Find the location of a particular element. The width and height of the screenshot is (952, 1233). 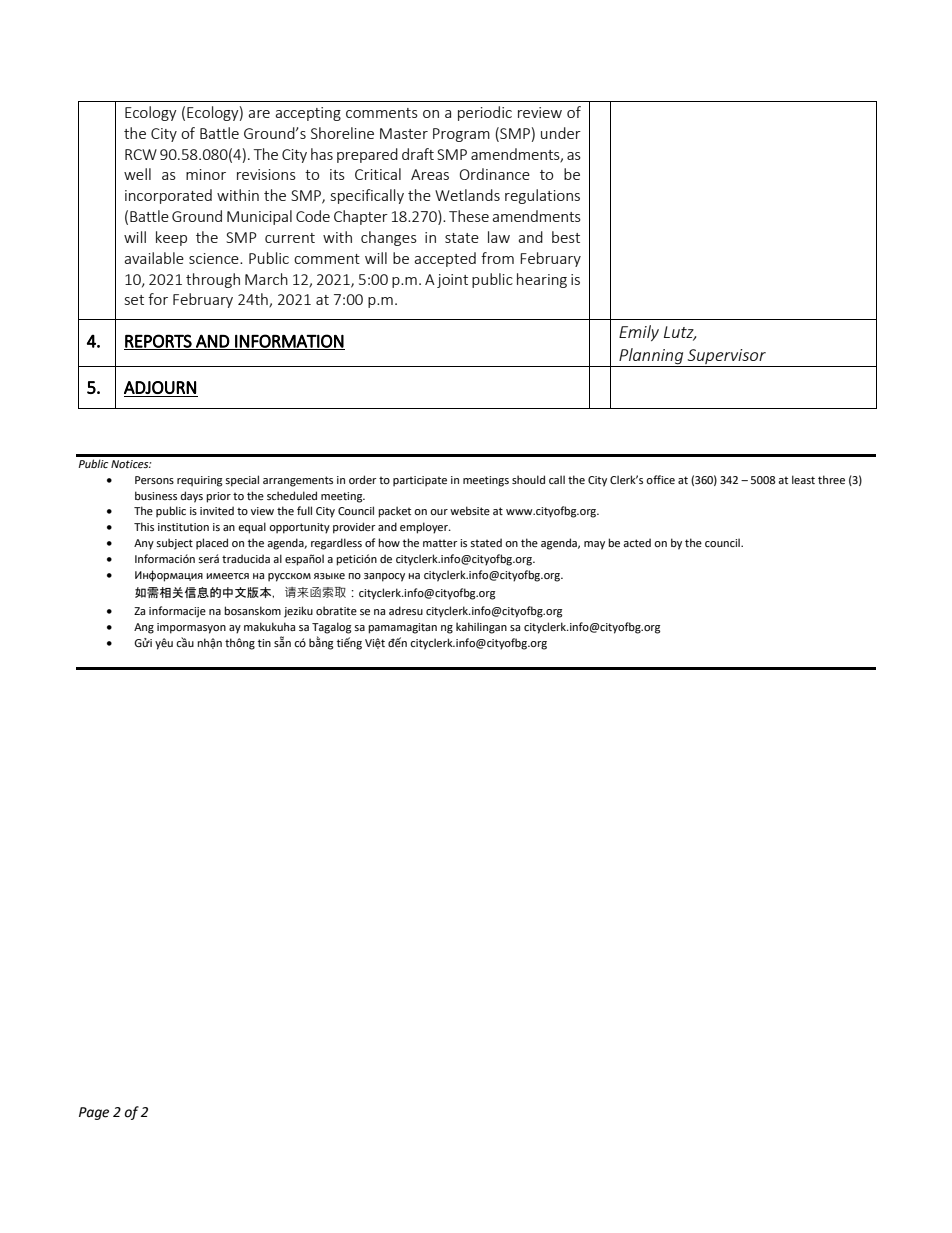

acted is located at coordinates (637, 542).
